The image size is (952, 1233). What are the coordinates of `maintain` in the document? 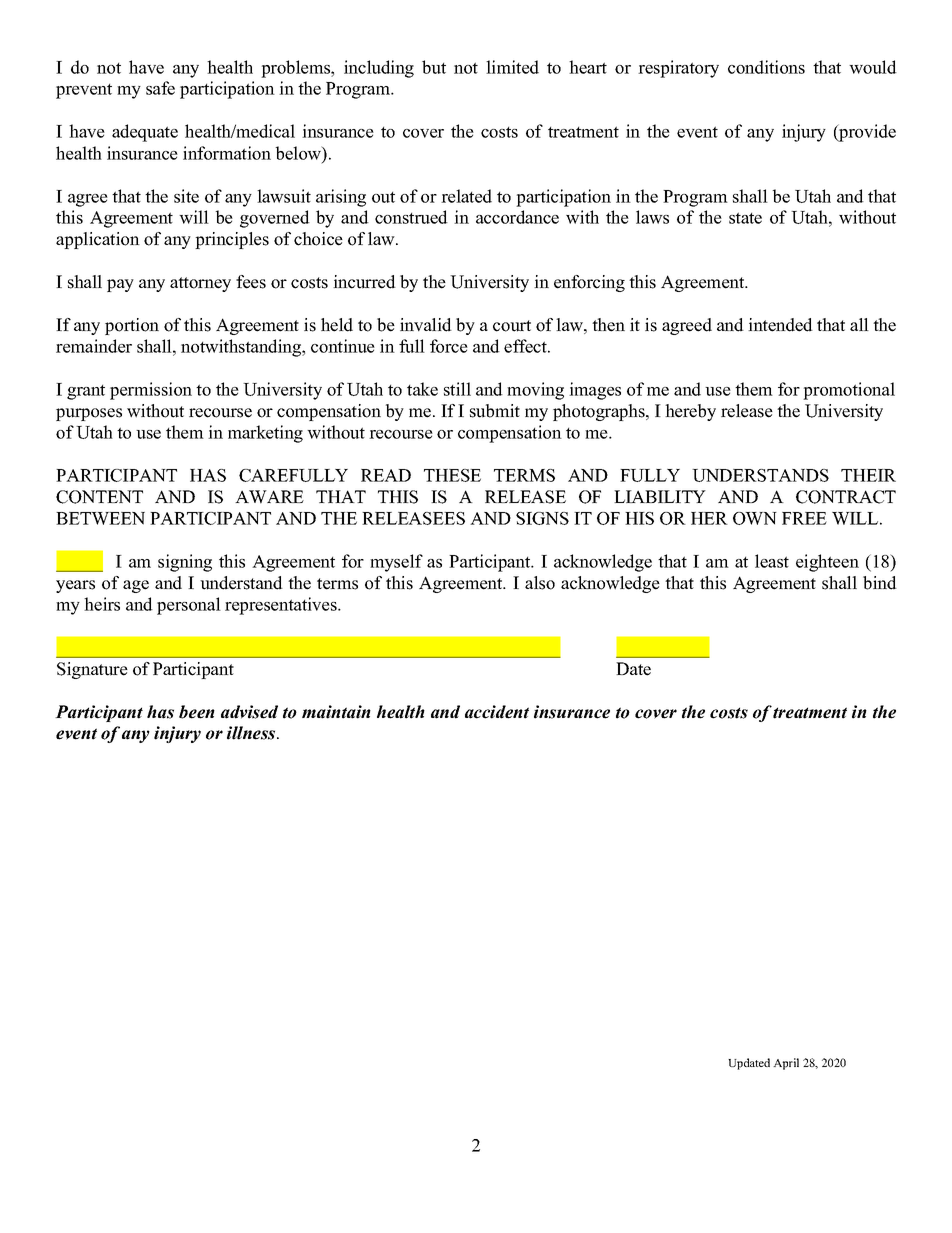 It's located at (336, 712).
